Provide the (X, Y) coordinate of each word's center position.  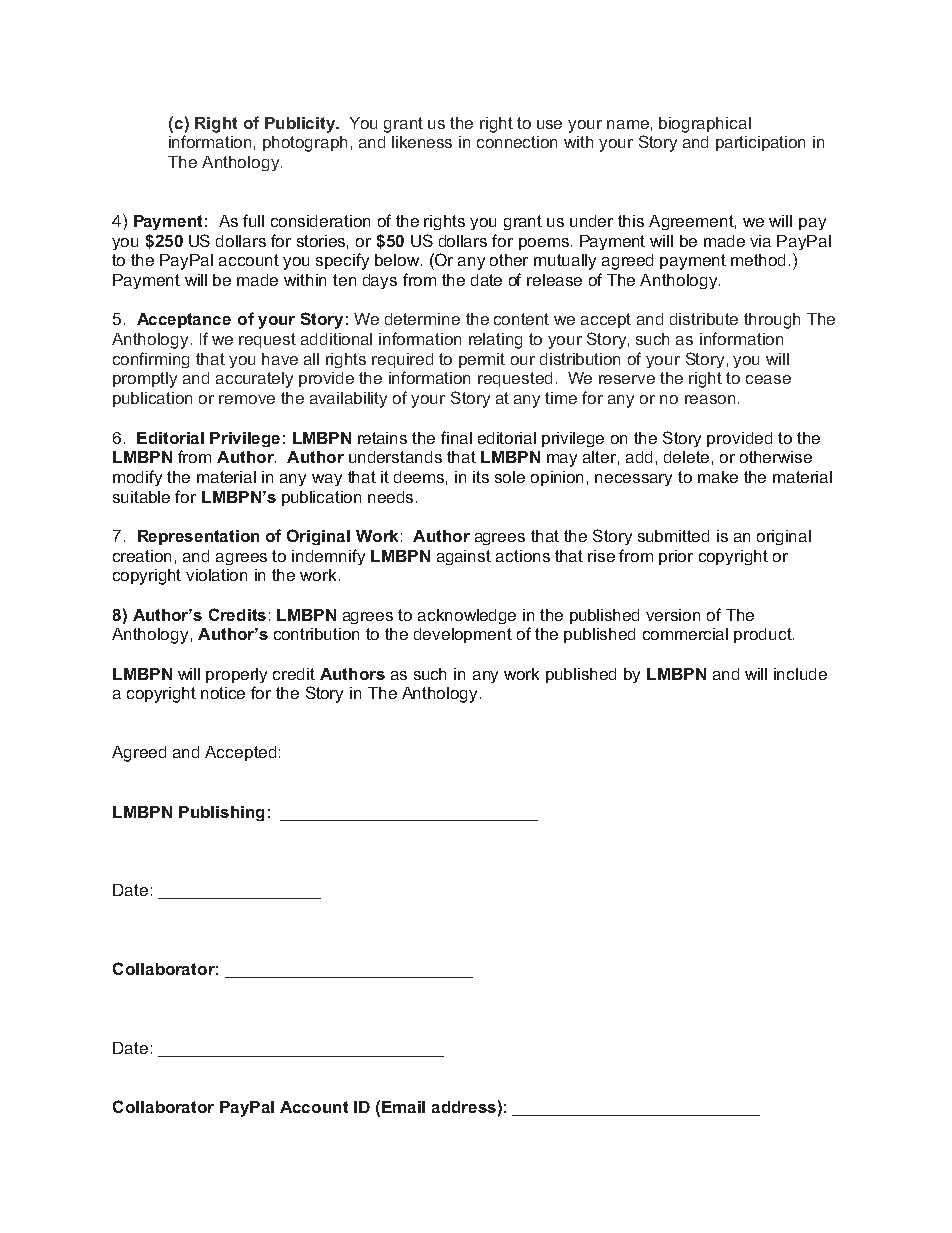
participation (760, 143)
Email (403, 1107)
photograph (305, 144)
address (464, 1107)
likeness (422, 142)
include (800, 674)
